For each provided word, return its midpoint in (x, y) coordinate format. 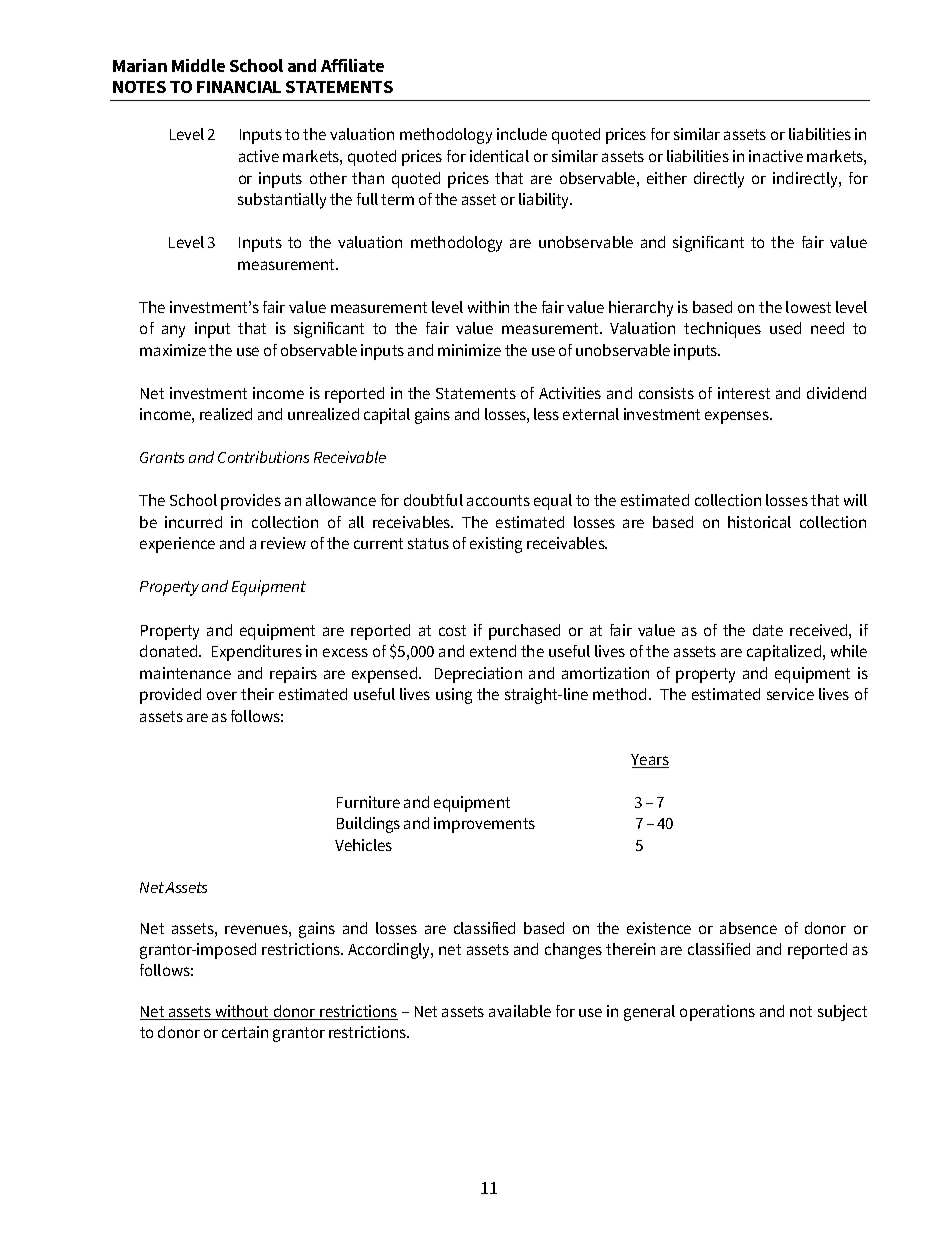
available (520, 1011)
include (522, 134)
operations (717, 1013)
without (242, 1012)
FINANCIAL (239, 87)
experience (177, 545)
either (667, 178)
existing (496, 545)
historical (759, 522)
